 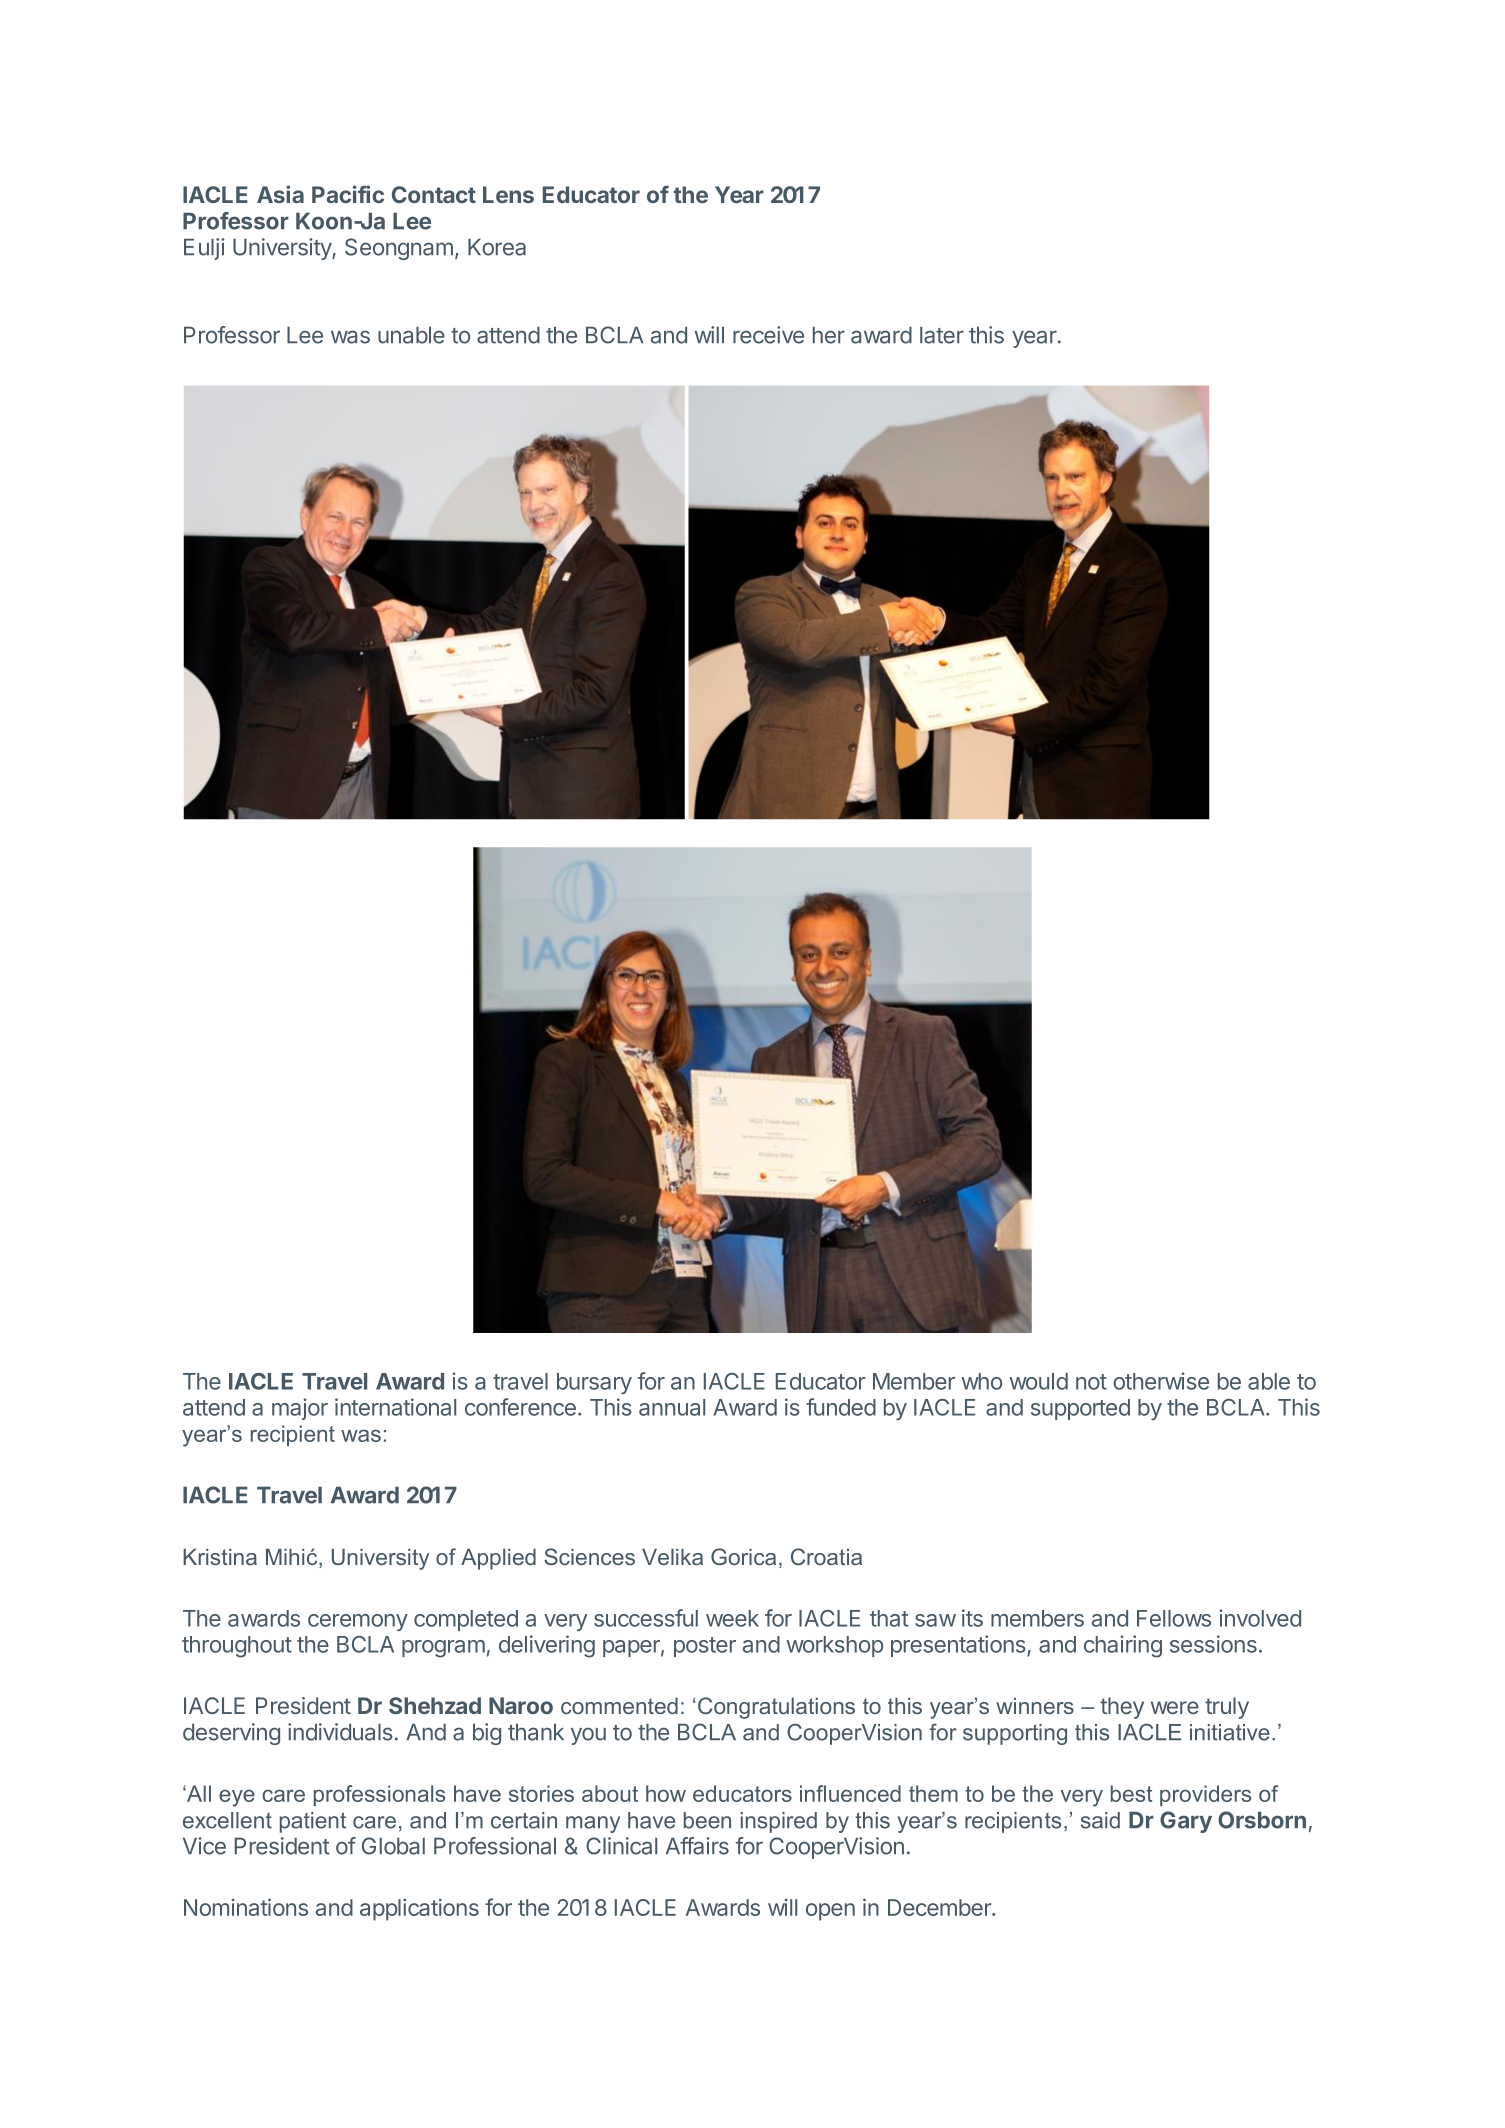 I want to click on bursary, so click(x=594, y=1383).
